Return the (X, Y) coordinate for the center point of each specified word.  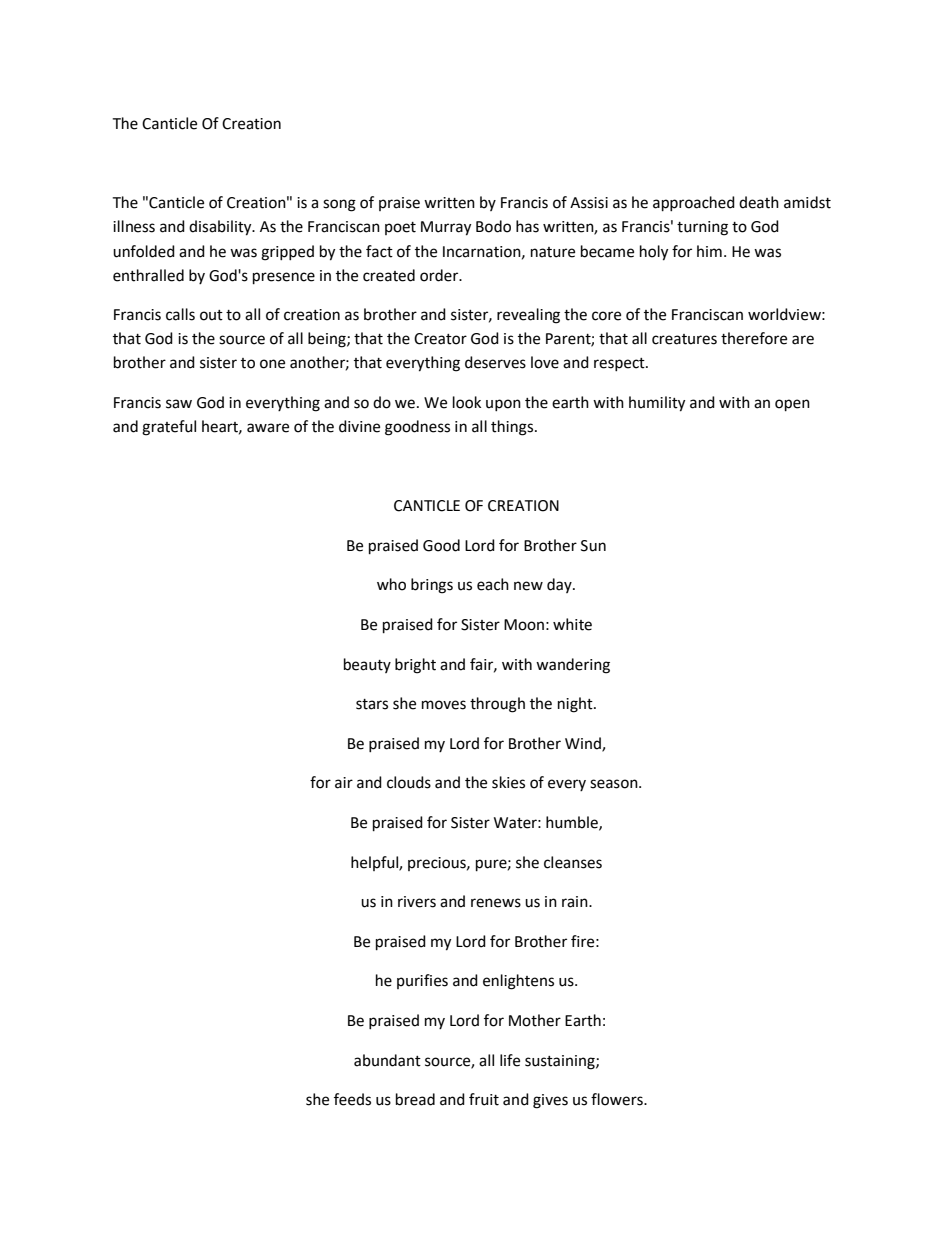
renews (496, 903)
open (792, 405)
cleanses (573, 862)
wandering (573, 666)
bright (415, 666)
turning (702, 228)
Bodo (493, 226)
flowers (618, 1099)
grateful (169, 428)
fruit (484, 1099)
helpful (375, 863)
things (513, 428)
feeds (352, 1099)
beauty (367, 665)
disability (221, 228)
